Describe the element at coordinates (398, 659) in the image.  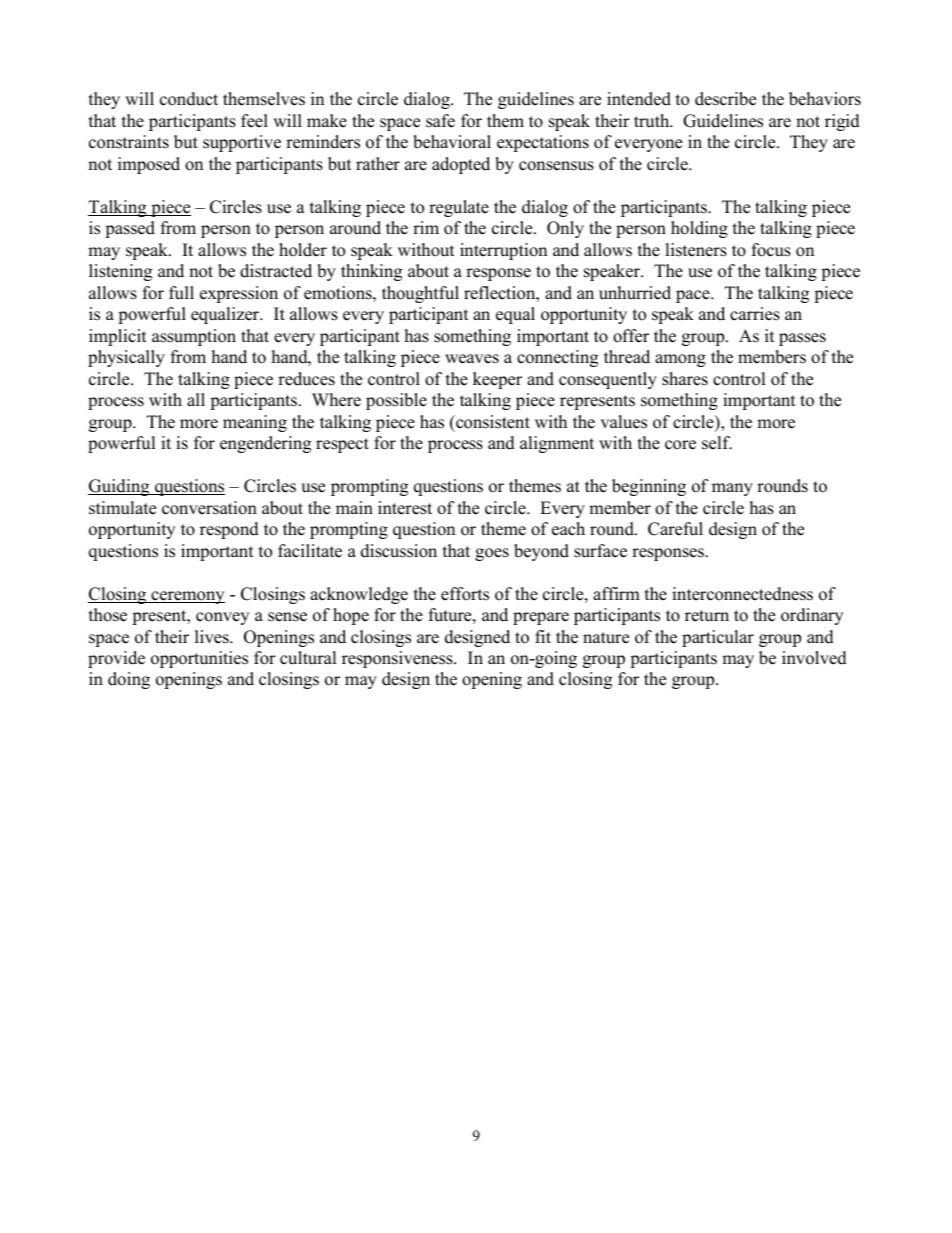
I see `responsiveness` at that location.
